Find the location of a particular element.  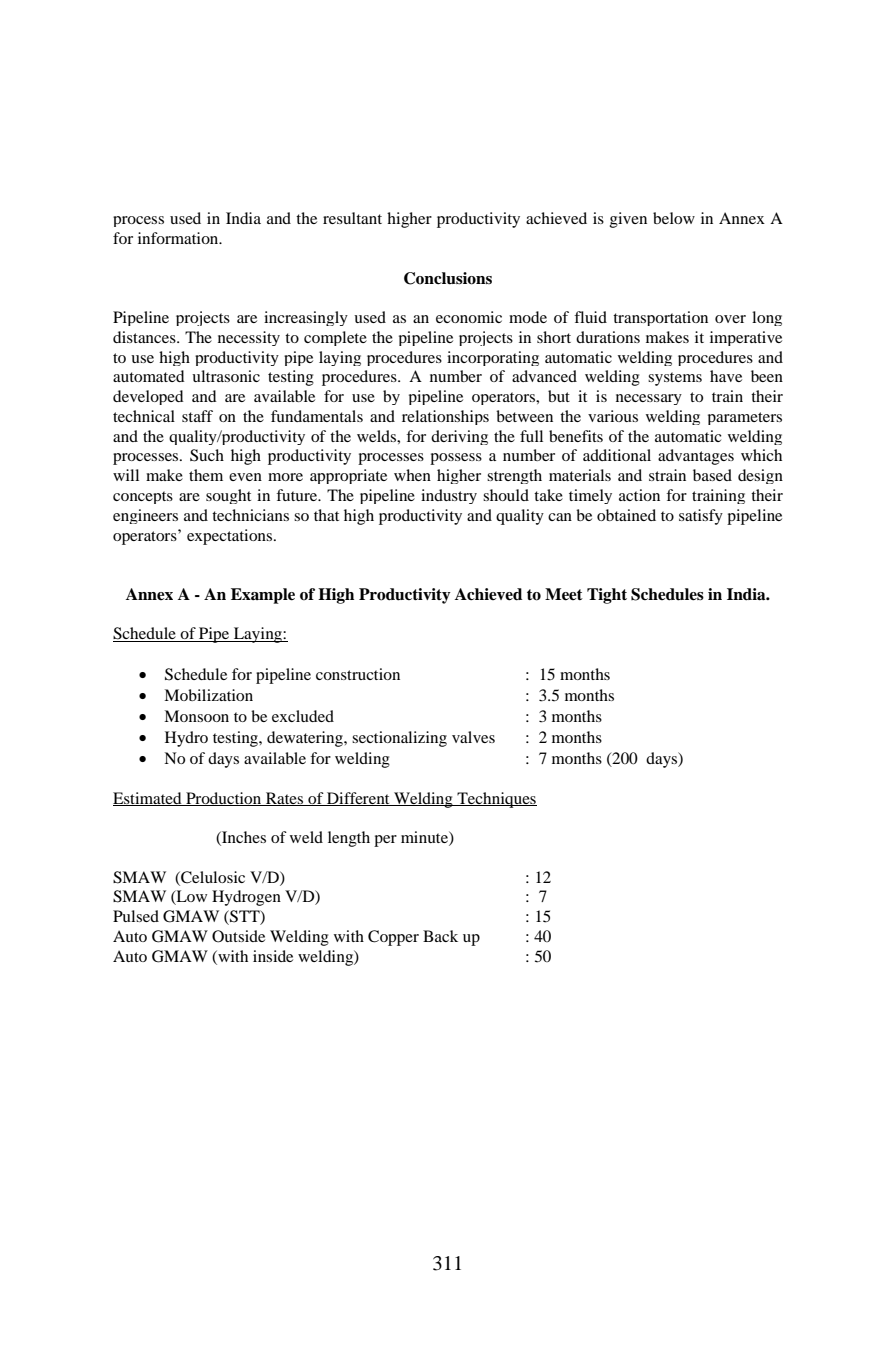

below is located at coordinates (674, 218).
